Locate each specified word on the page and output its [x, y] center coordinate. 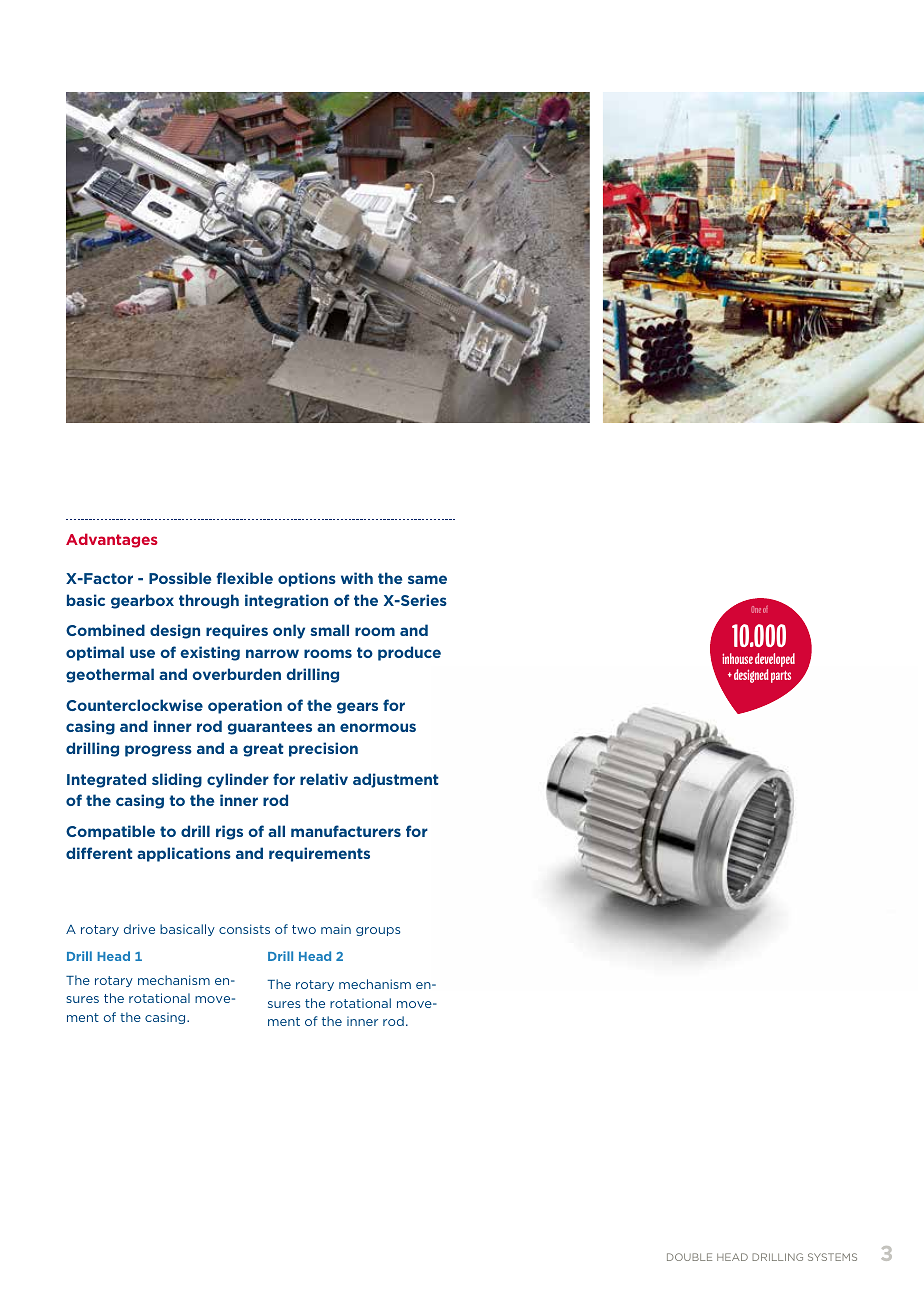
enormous [378, 727]
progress [158, 751]
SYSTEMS [832, 1257]
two [304, 929]
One [756, 609]
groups [378, 931]
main [336, 929]
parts [781, 677]
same [427, 579]
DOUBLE [689, 1257]
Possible [180, 578]
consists [244, 929]
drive [139, 929]
